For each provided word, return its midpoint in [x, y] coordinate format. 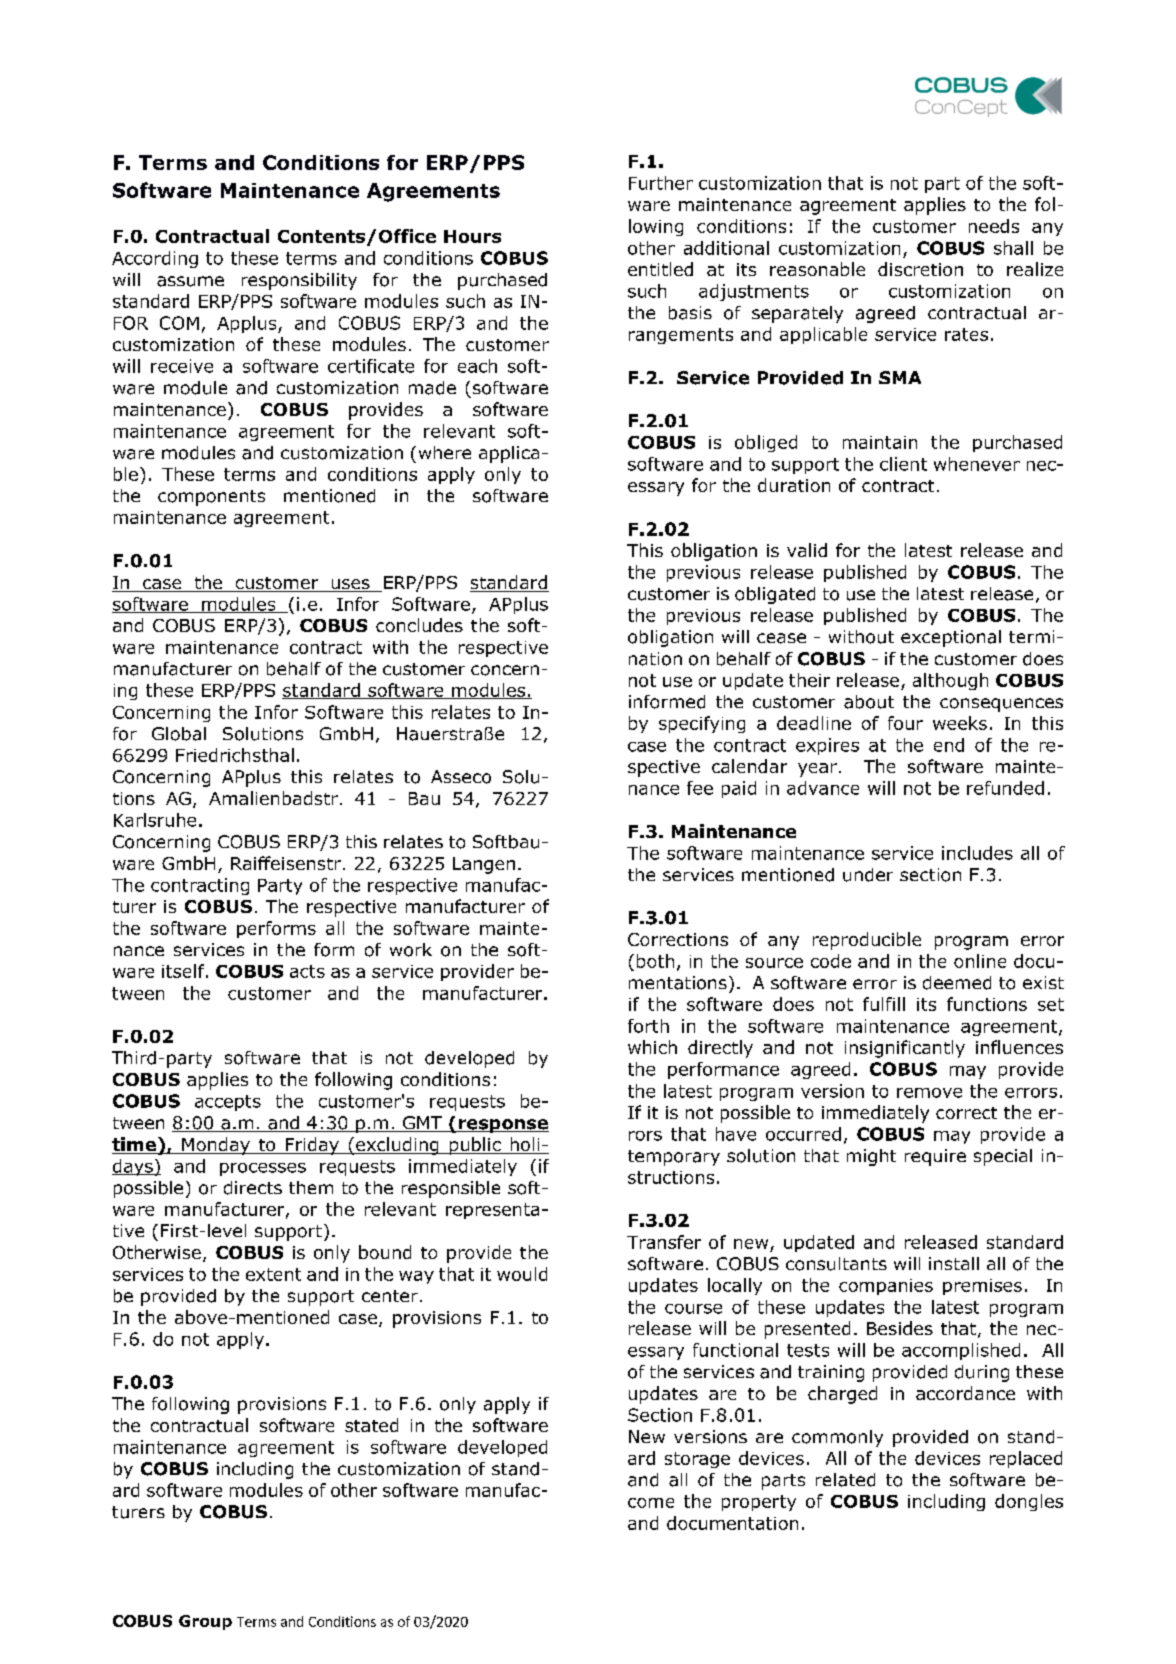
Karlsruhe [155, 820]
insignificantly [905, 1049]
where [445, 452]
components [211, 498]
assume [190, 281]
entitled [660, 269]
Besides [900, 1328]
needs [994, 226]
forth [648, 1026]
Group [205, 1622]
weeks [960, 723]
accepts [228, 1103]
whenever [977, 464]
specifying [702, 724]
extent [273, 1274]
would [522, 1274]
